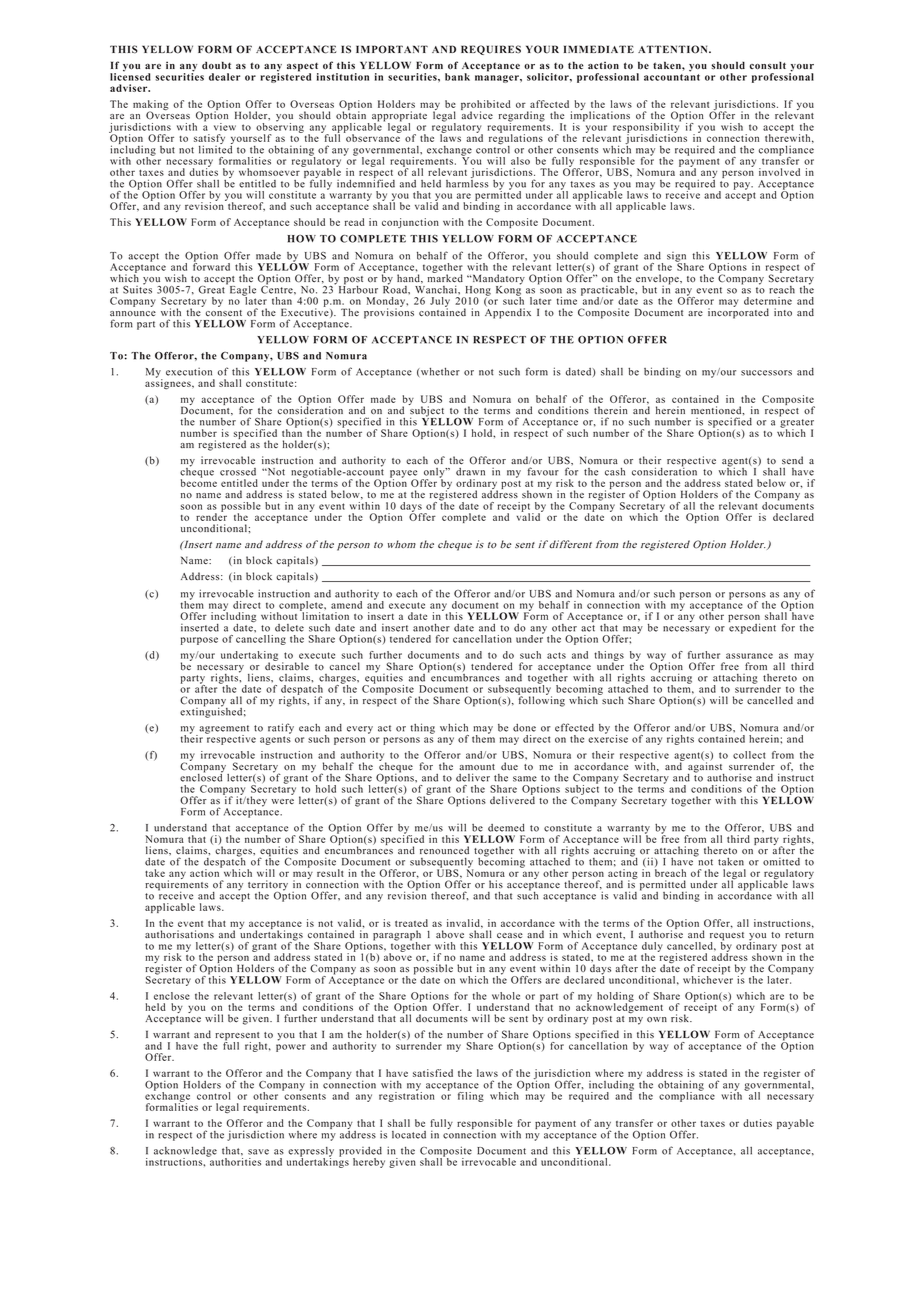 The width and height of the document is (924, 1308). What do you see at coordinates (199, 641) in the document?
I see `purpose` at bounding box center [199, 641].
